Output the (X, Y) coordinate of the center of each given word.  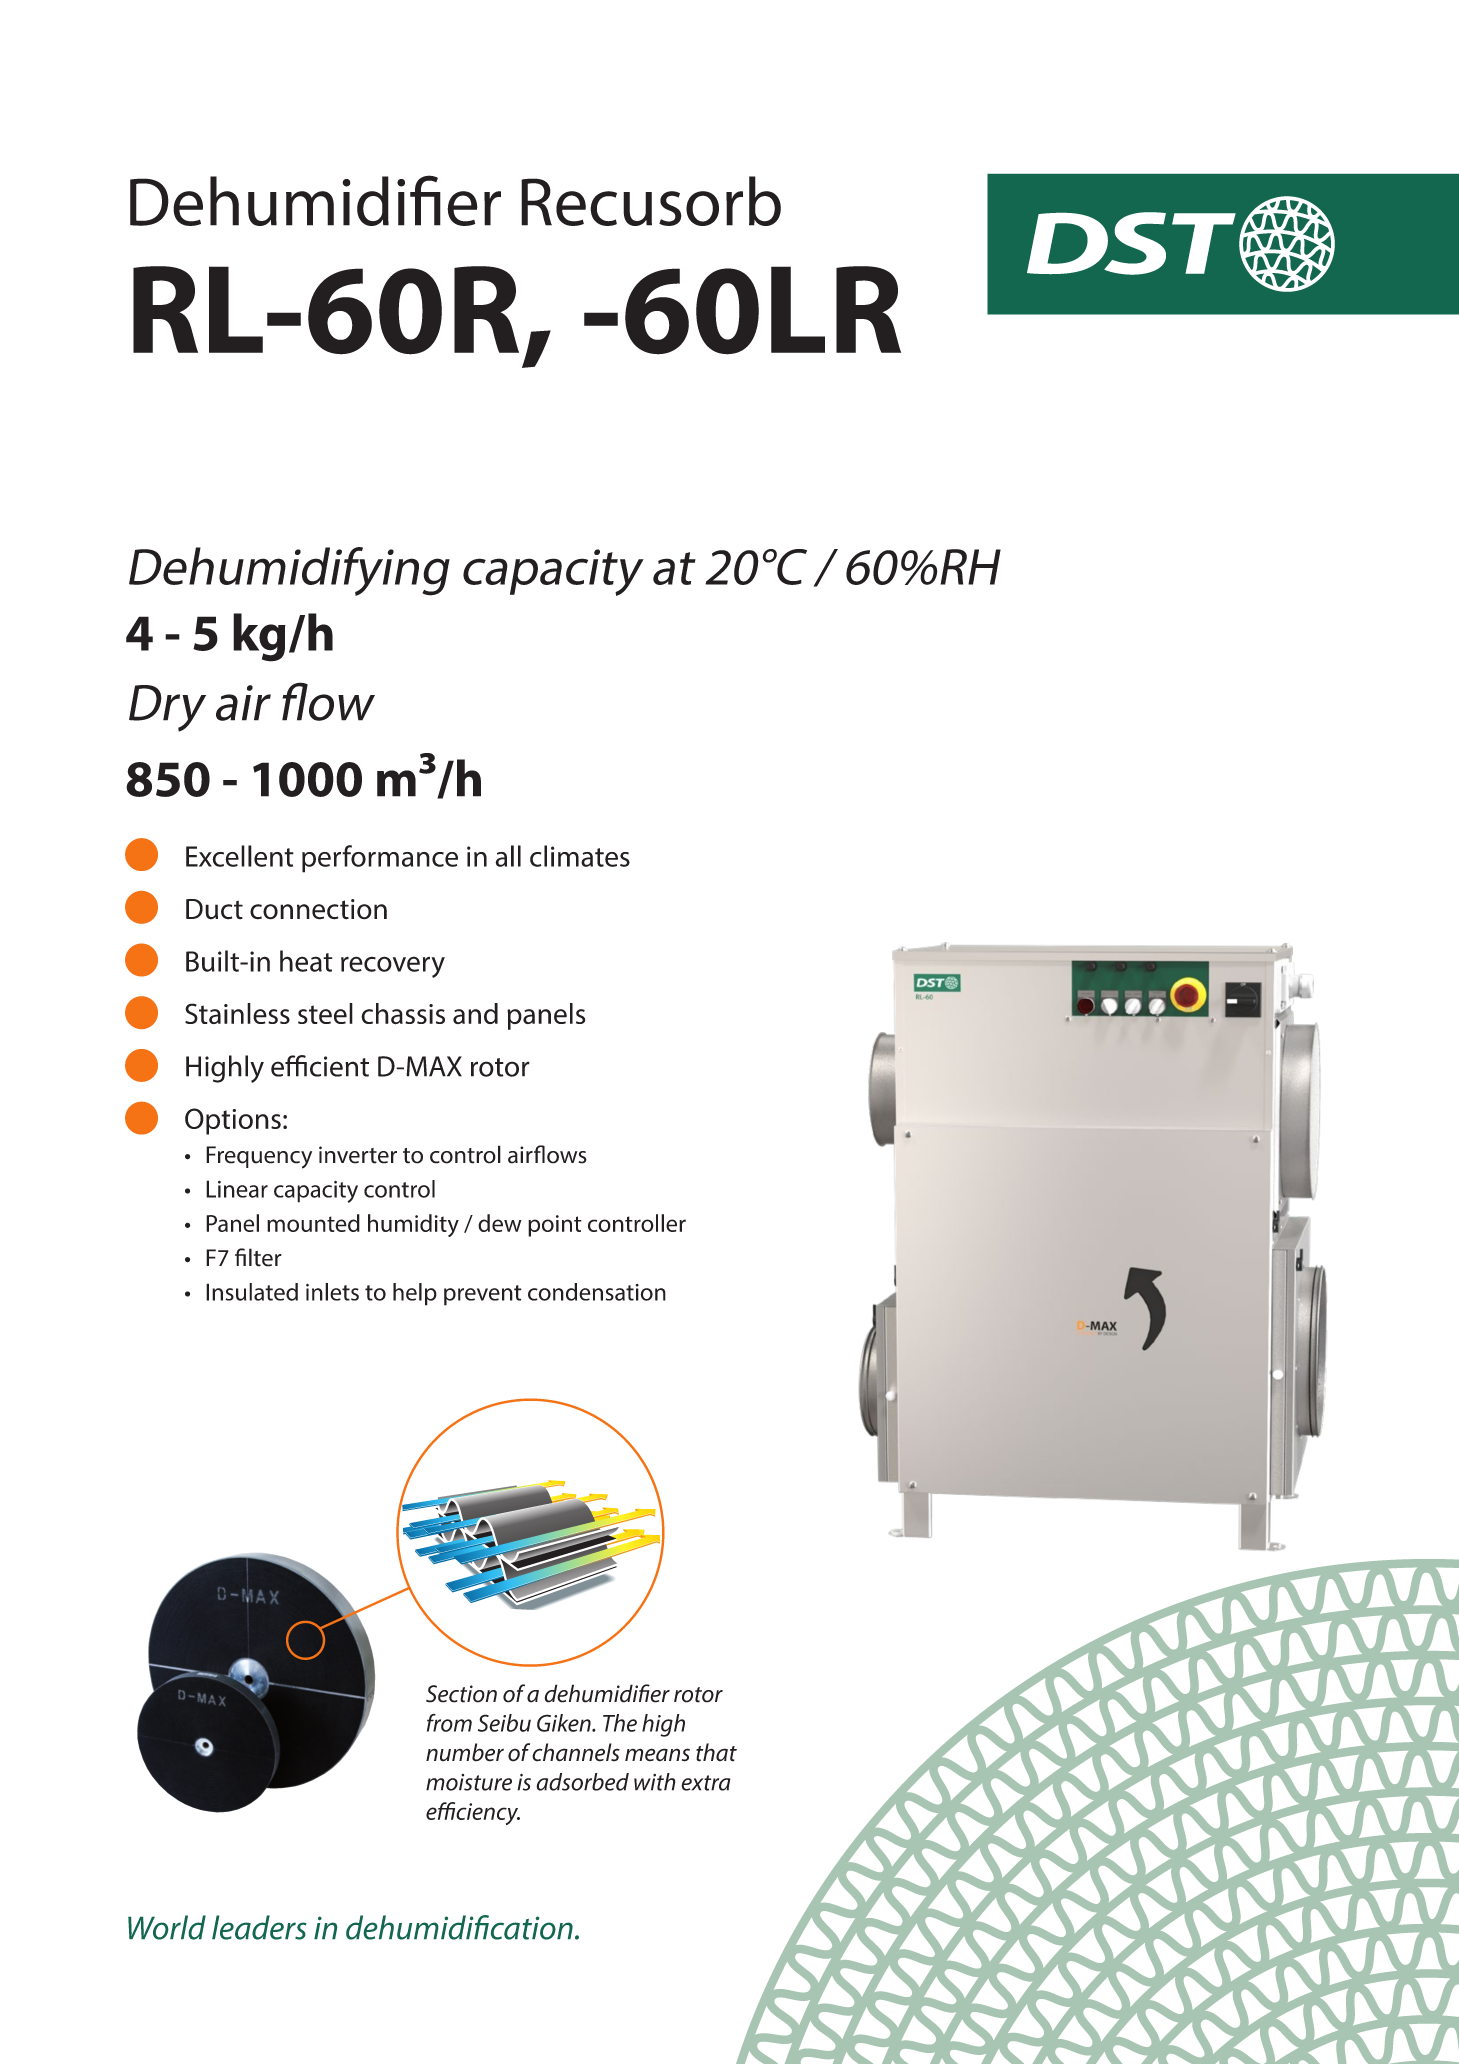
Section (461, 1694)
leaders (259, 1927)
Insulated (252, 1292)
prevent (483, 1295)
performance (380, 859)
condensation (597, 1292)
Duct (214, 909)
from (449, 1723)
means (657, 1755)
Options (233, 1121)
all (508, 856)
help (415, 1294)
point (555, 1226)
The (620, 1723)
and (475, 1013)
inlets (332, 1292)
